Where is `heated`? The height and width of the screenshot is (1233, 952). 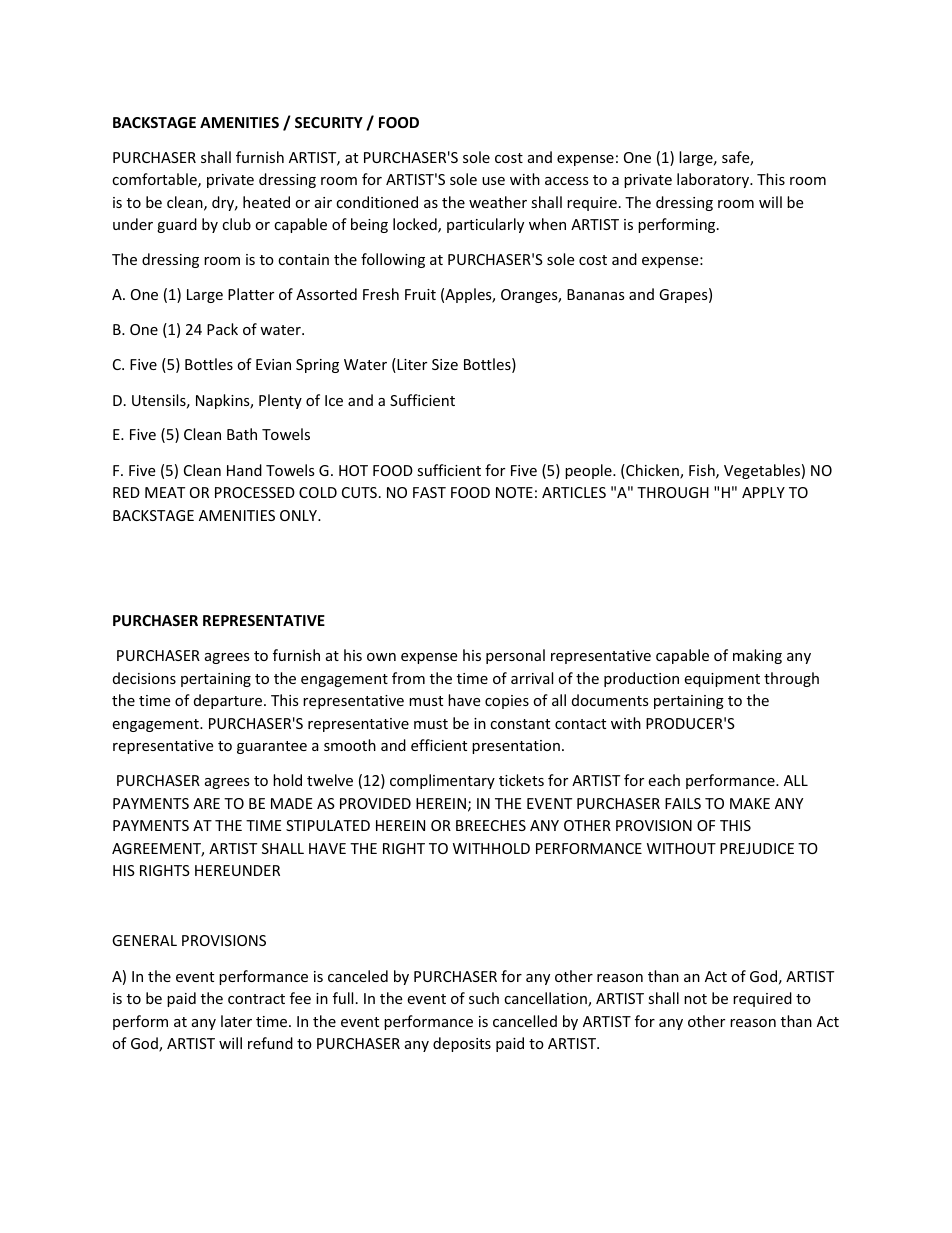 heated is located at coordinates (266, 202).
